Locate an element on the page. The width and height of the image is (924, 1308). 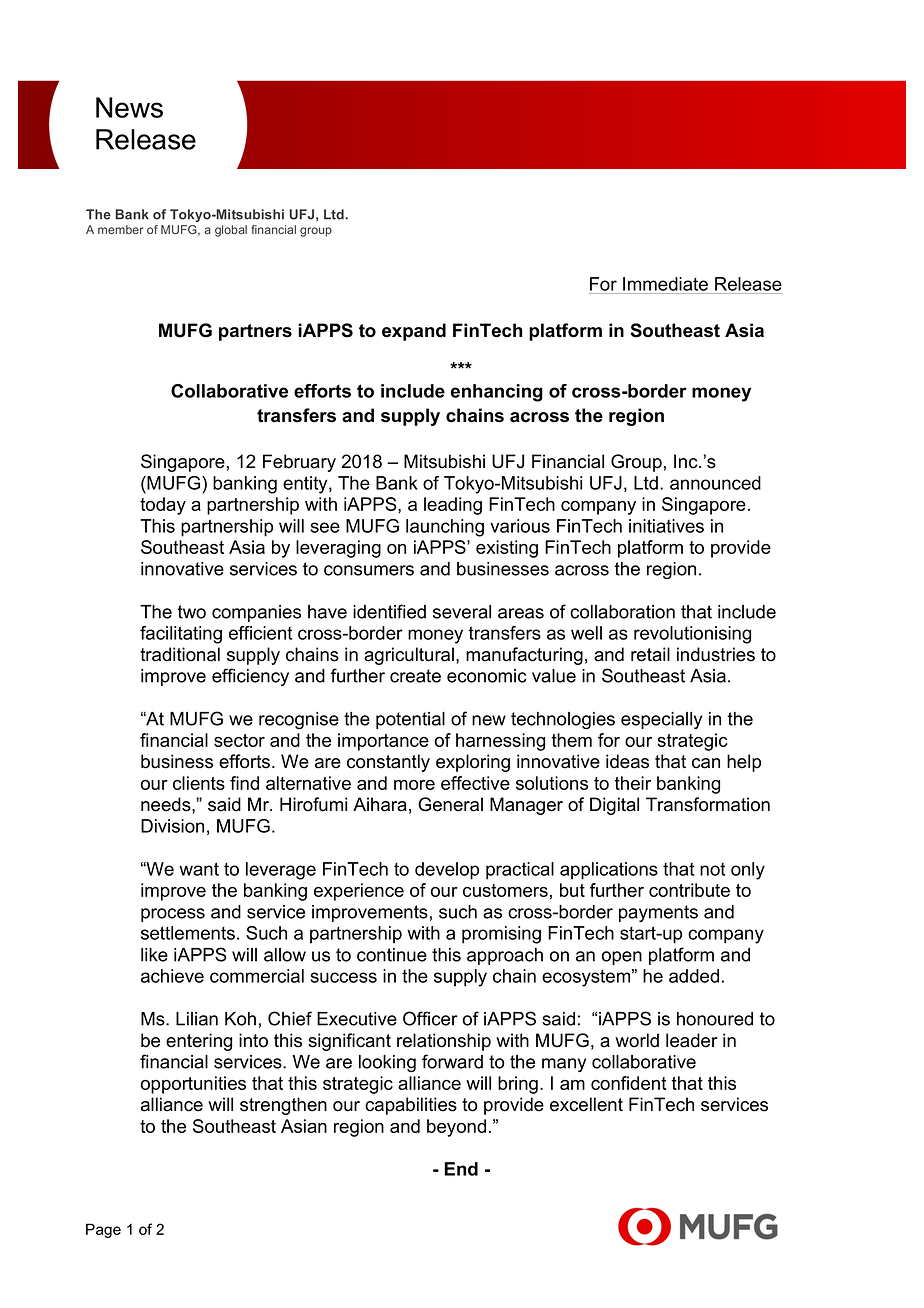
not is located at coordinates (712, 869).
